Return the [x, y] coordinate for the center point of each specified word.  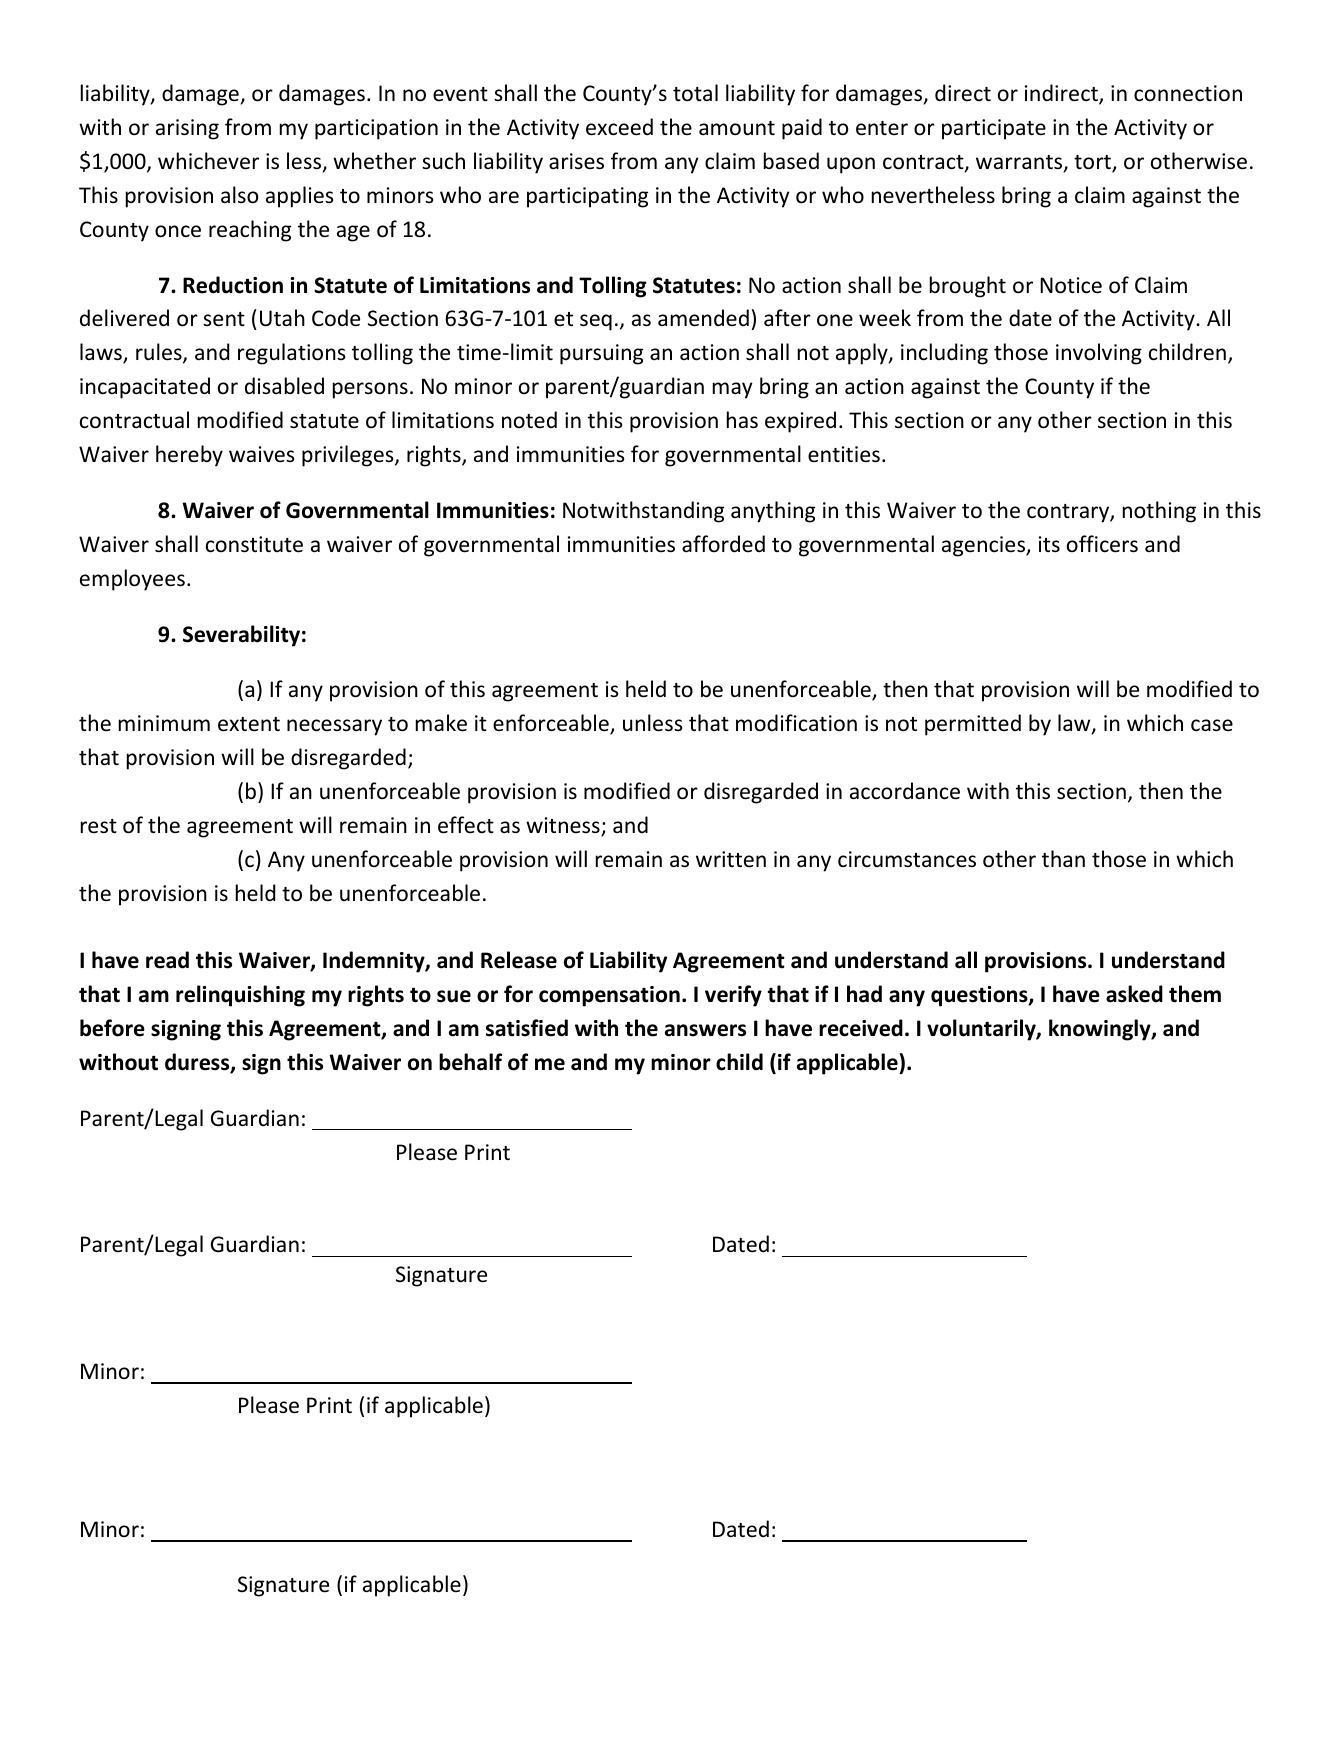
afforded [723, 543]
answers [705, 1030]
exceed [619, 127]
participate [994, 129]
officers [1102, 544]
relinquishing [240, 996]
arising [187, 129]
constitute [254, 544]
